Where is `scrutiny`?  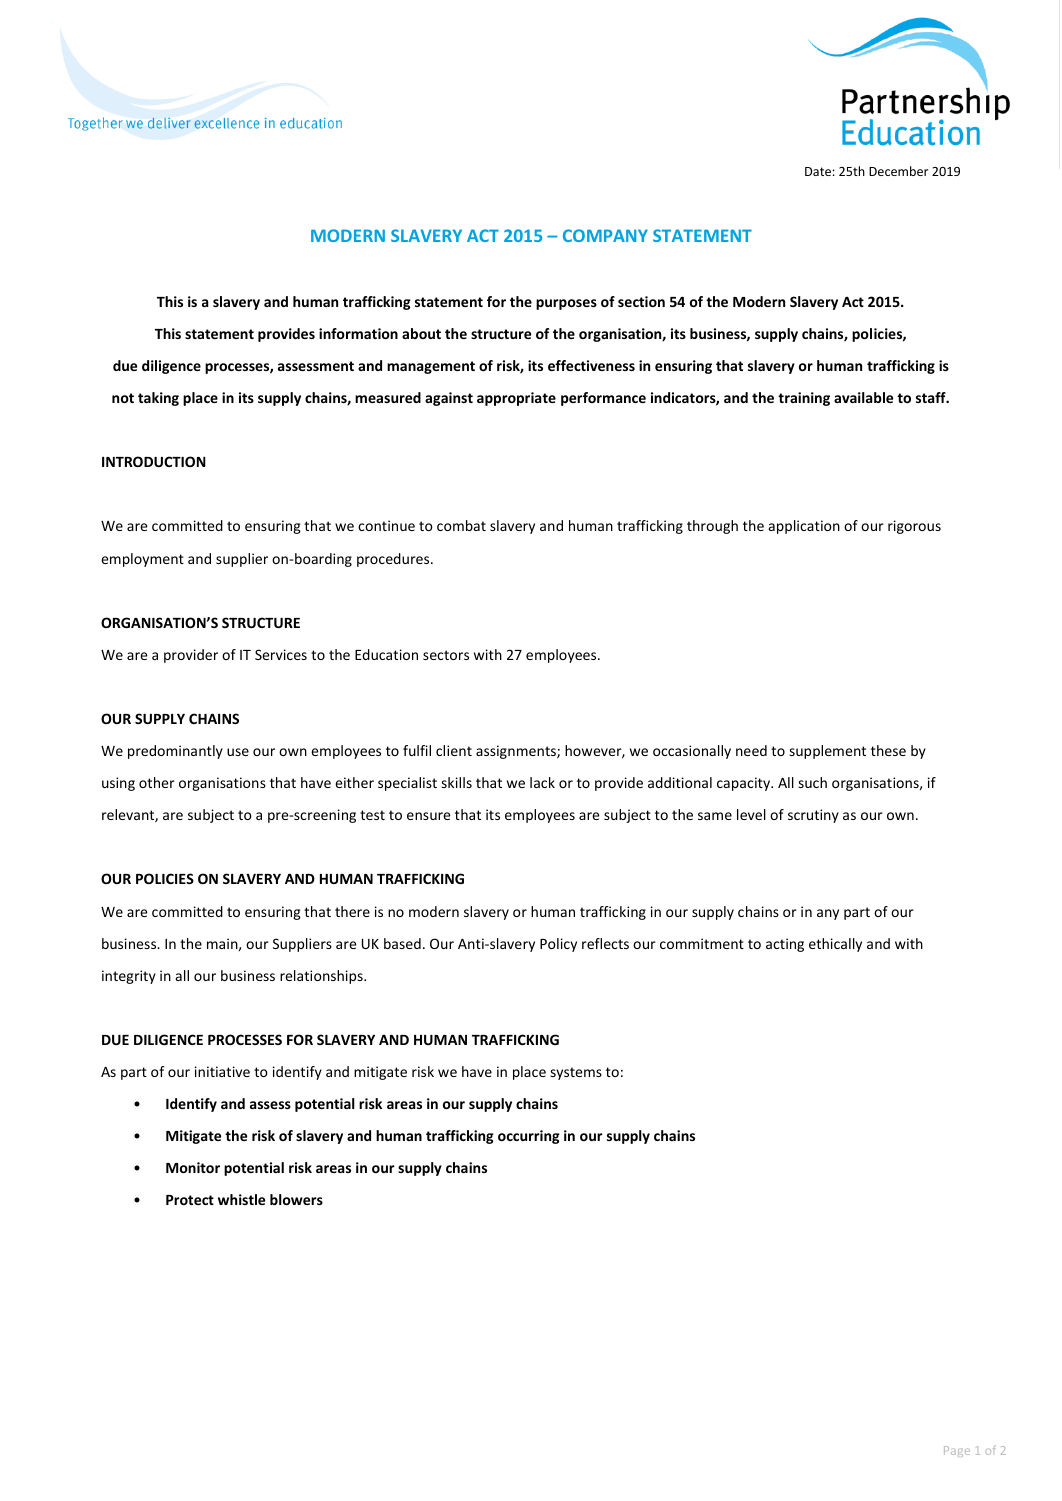 scrutiny is located at coordinates (813, 816).
